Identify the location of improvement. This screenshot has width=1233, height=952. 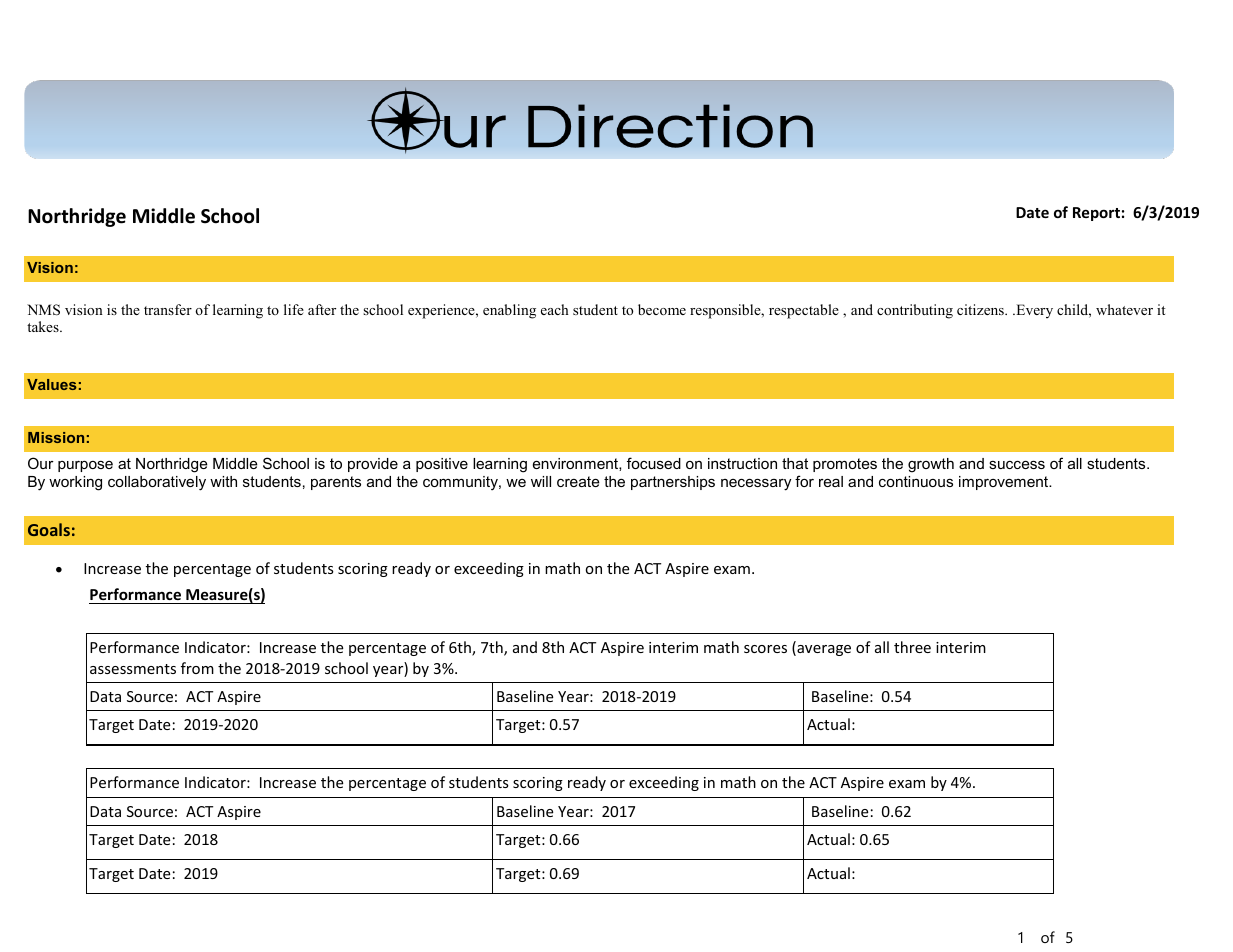
(1005, 483).
